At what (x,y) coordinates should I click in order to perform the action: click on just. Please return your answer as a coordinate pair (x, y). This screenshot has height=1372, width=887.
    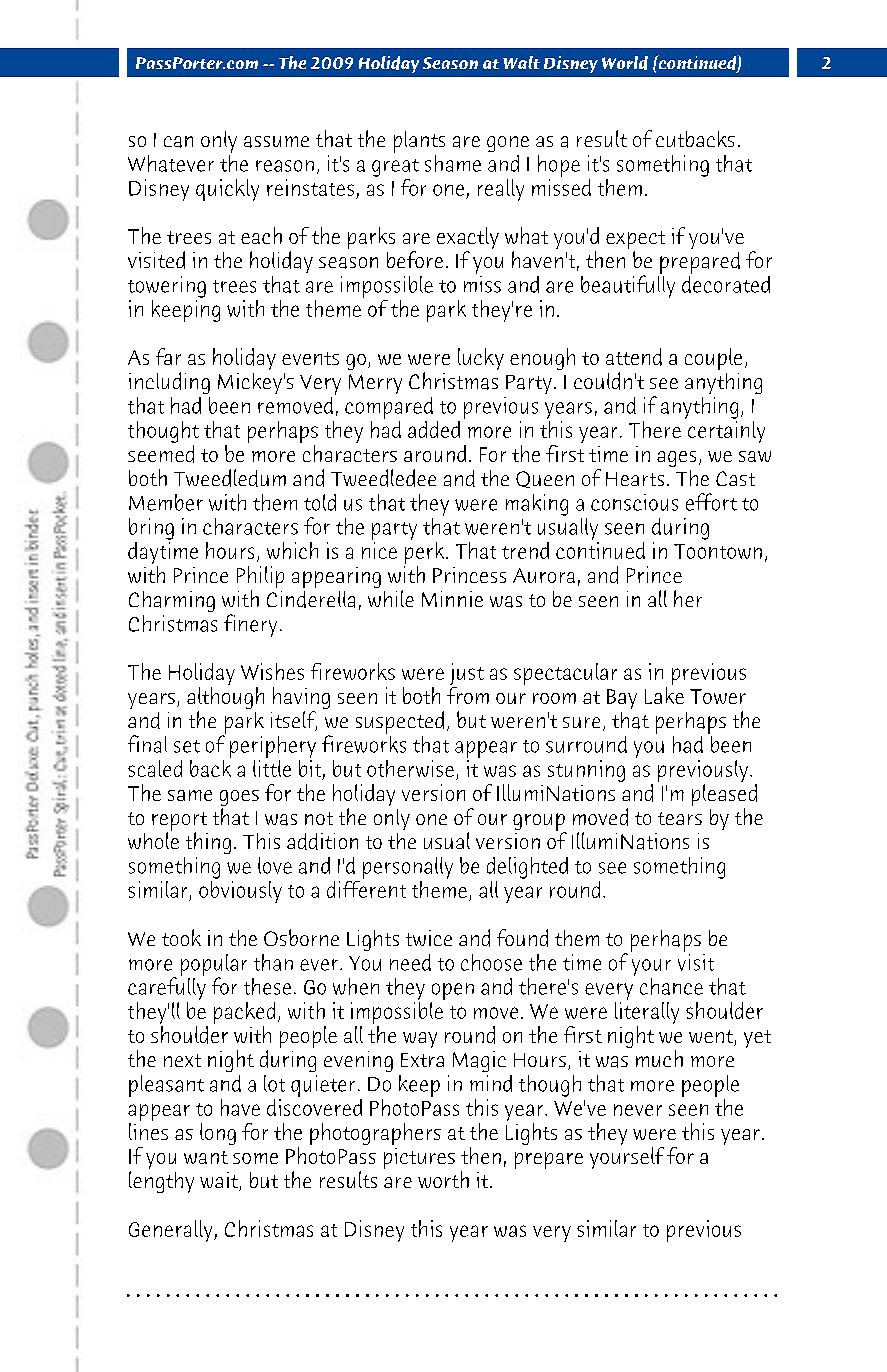
    Looking at the image, I should click on (467, 675).
